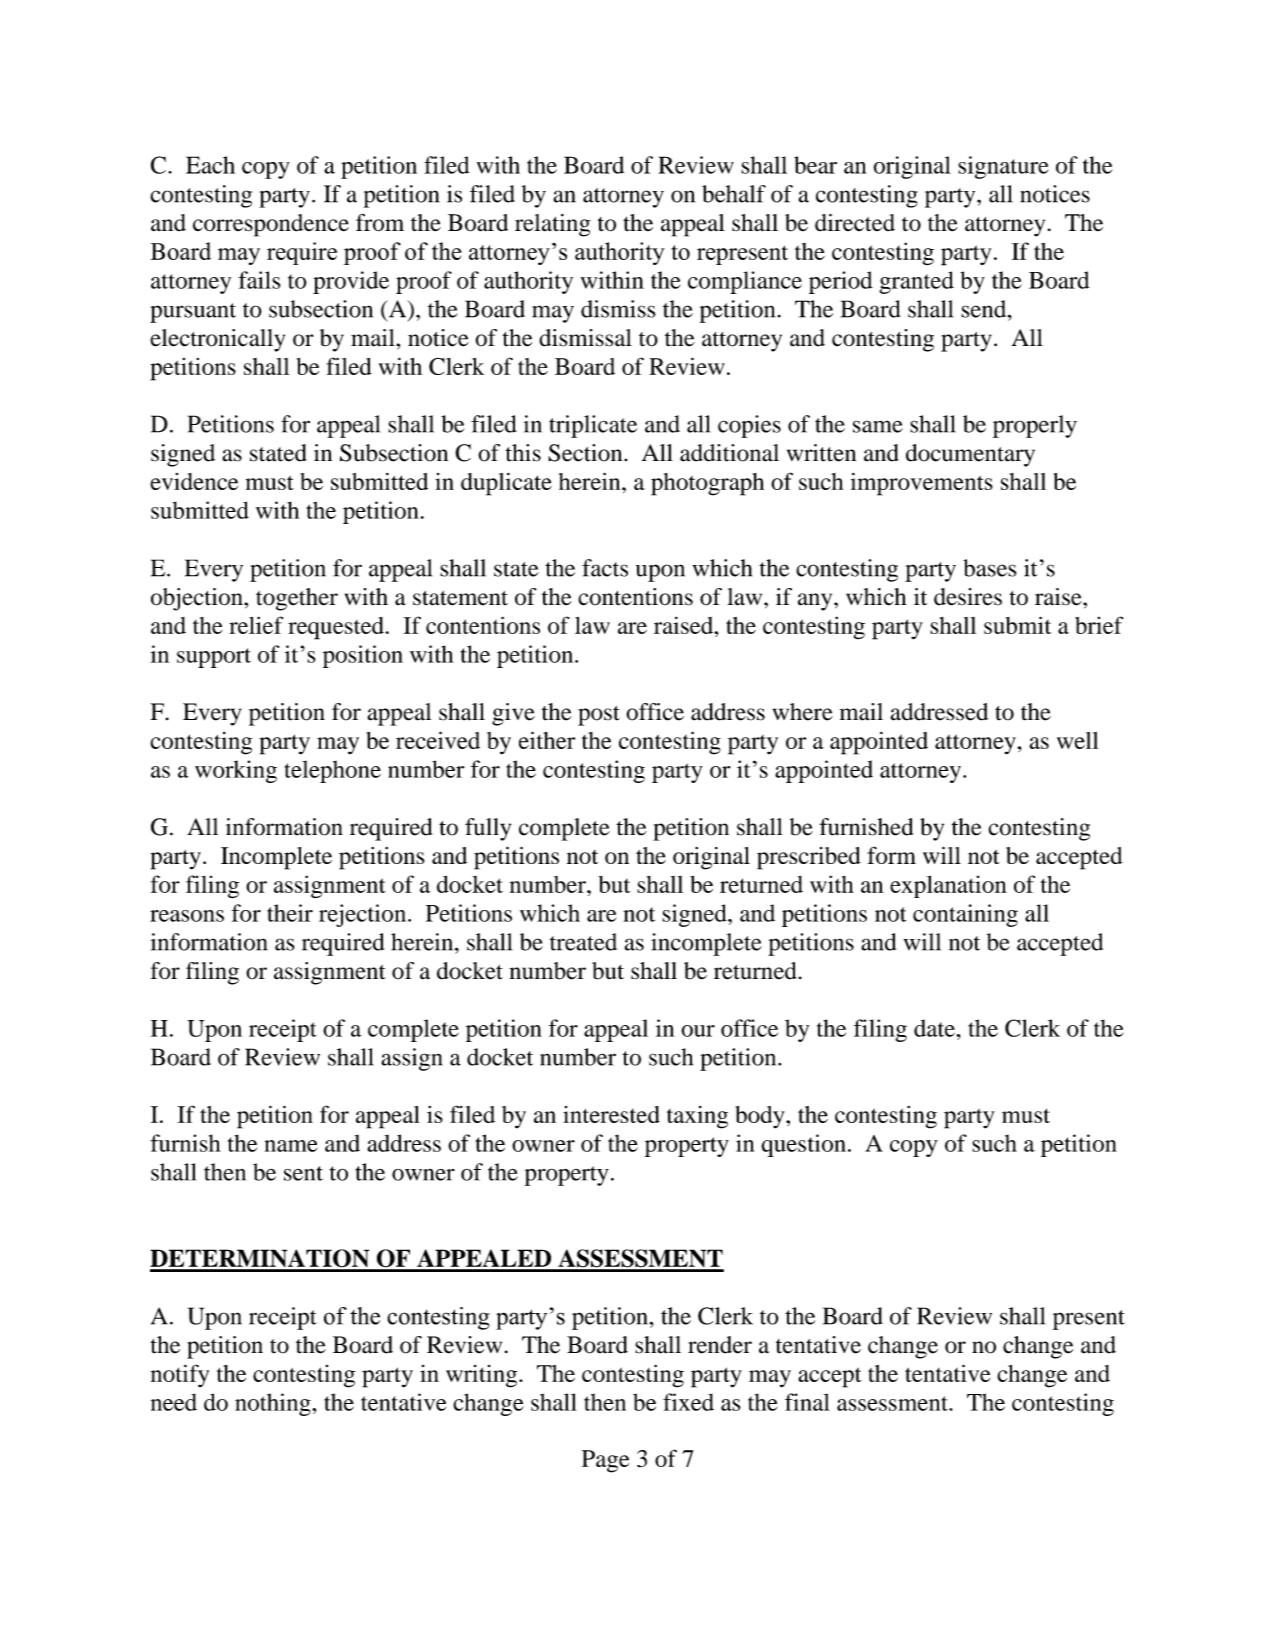 The width and height of the screenshot is (1276, 1651). I want to click on correspondence, so click(271, 225).
